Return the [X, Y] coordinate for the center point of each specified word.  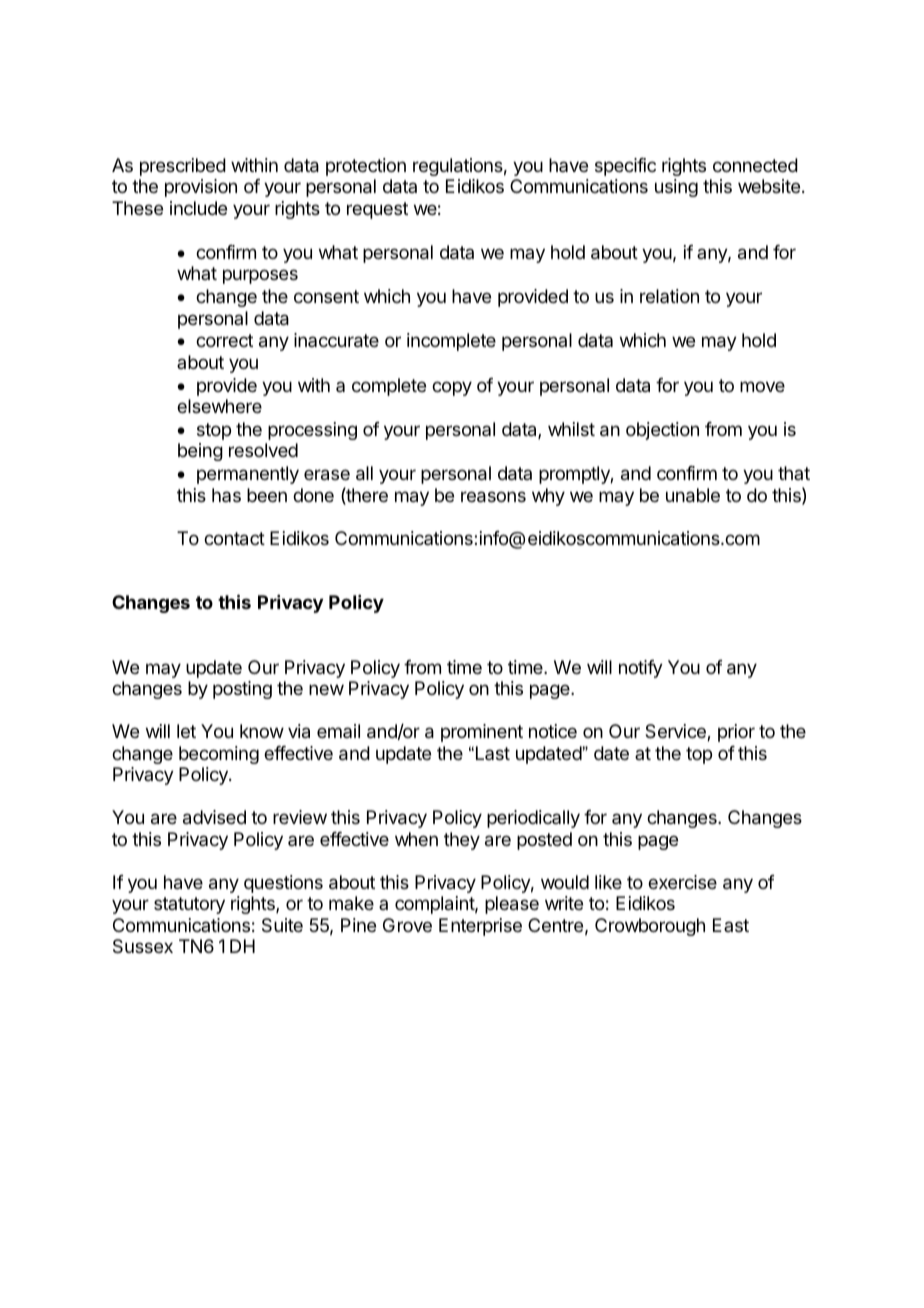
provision [201, 188]
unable [693, 495]
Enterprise [480, 927]
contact [234, 539]
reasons [493, 497]
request [377, 210]
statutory [189, 905]
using [676, 188]
